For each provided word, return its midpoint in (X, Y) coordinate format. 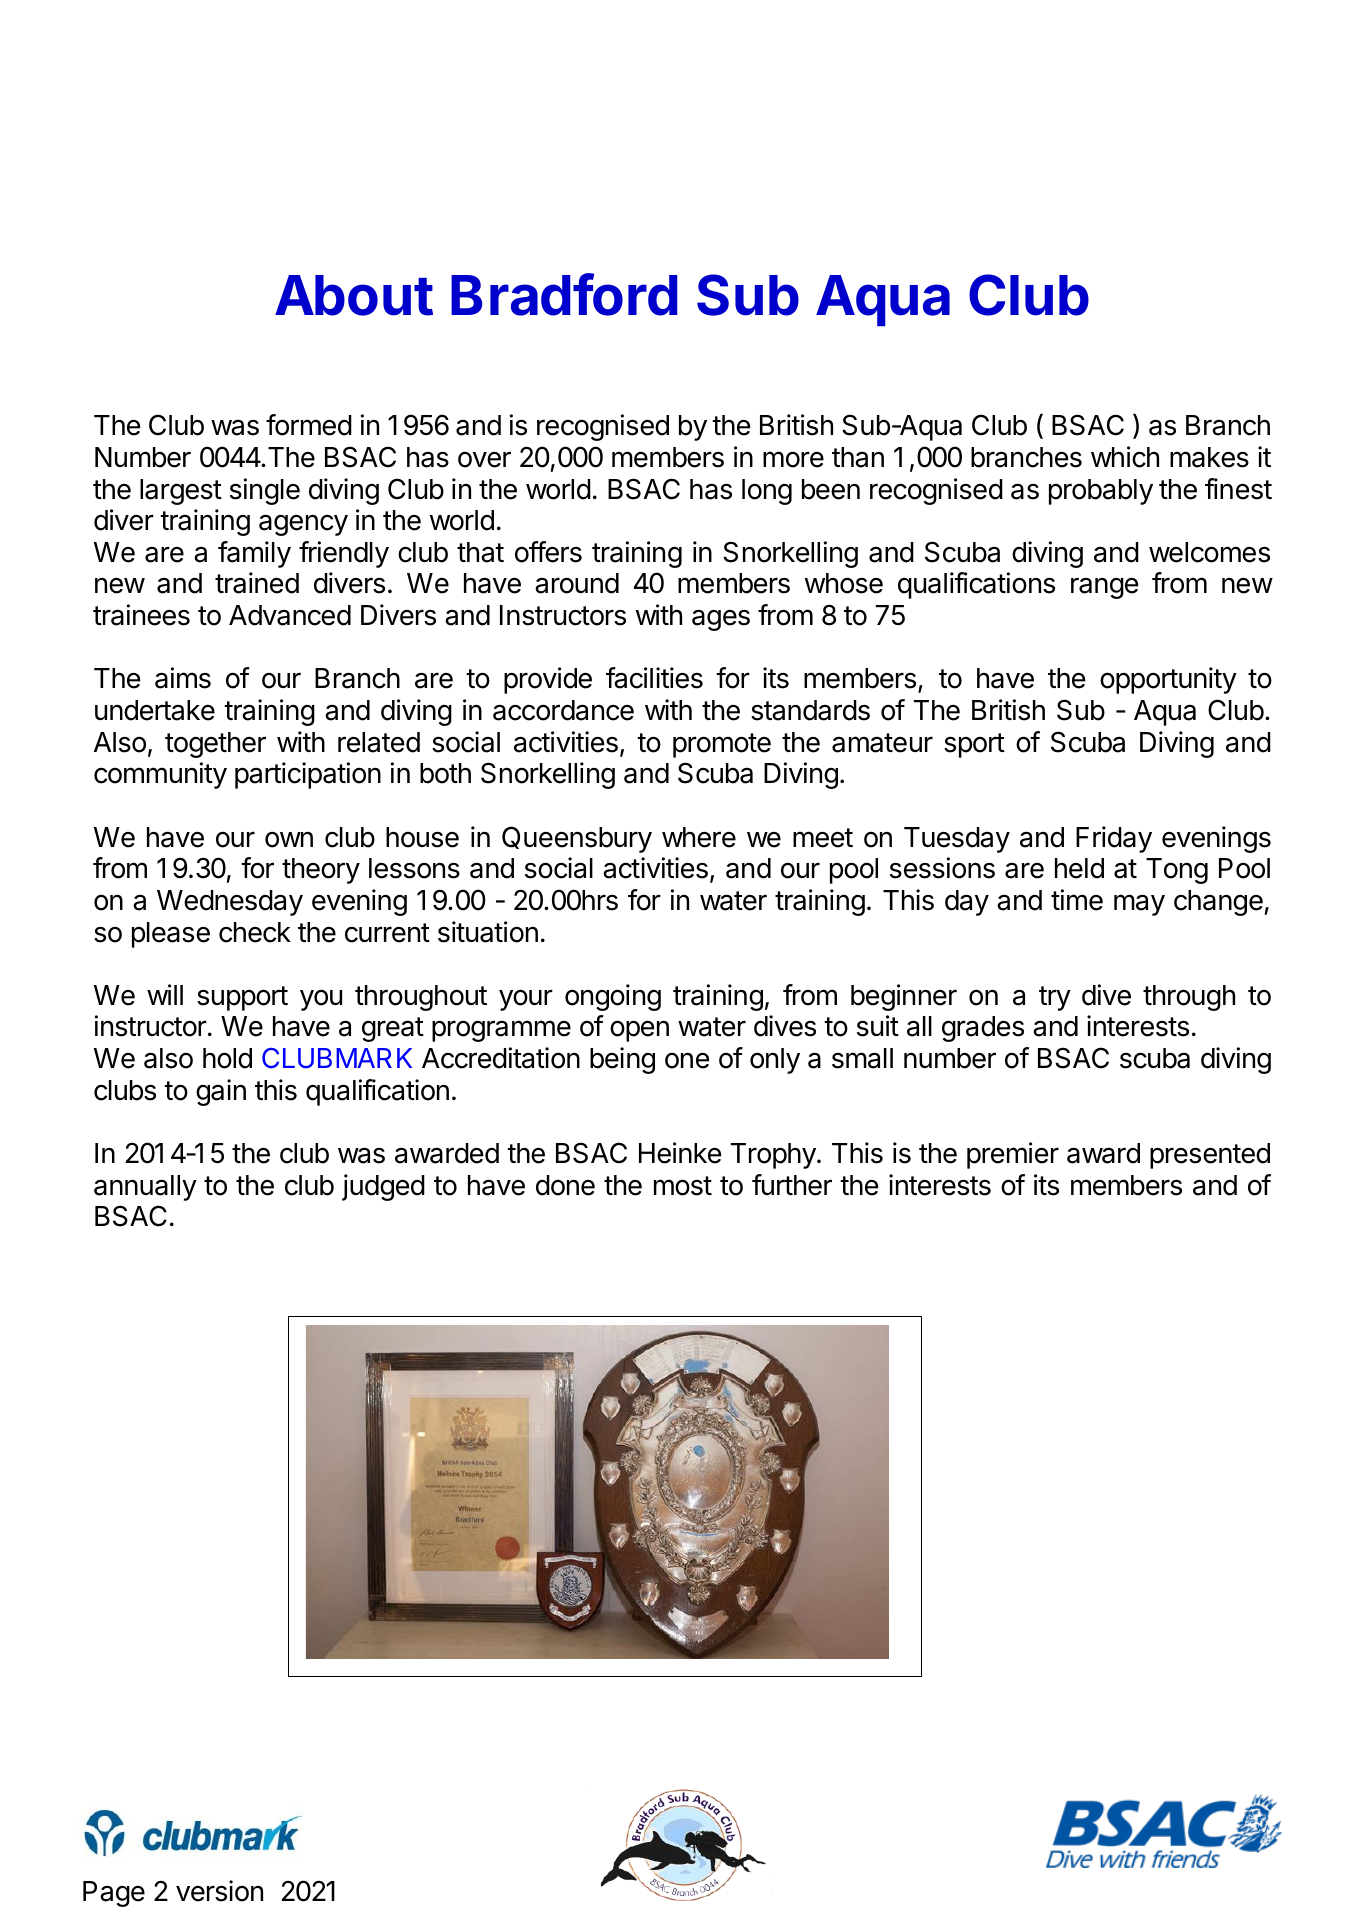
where (699, 837)
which (1125, 457)
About (354, 295)
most (683, 1186)
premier (1013, 1155)
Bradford (564, 294)
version (219, 1891)
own (289, 840)
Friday (1114, 839)
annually (145, 1188)
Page (114, 1894)
